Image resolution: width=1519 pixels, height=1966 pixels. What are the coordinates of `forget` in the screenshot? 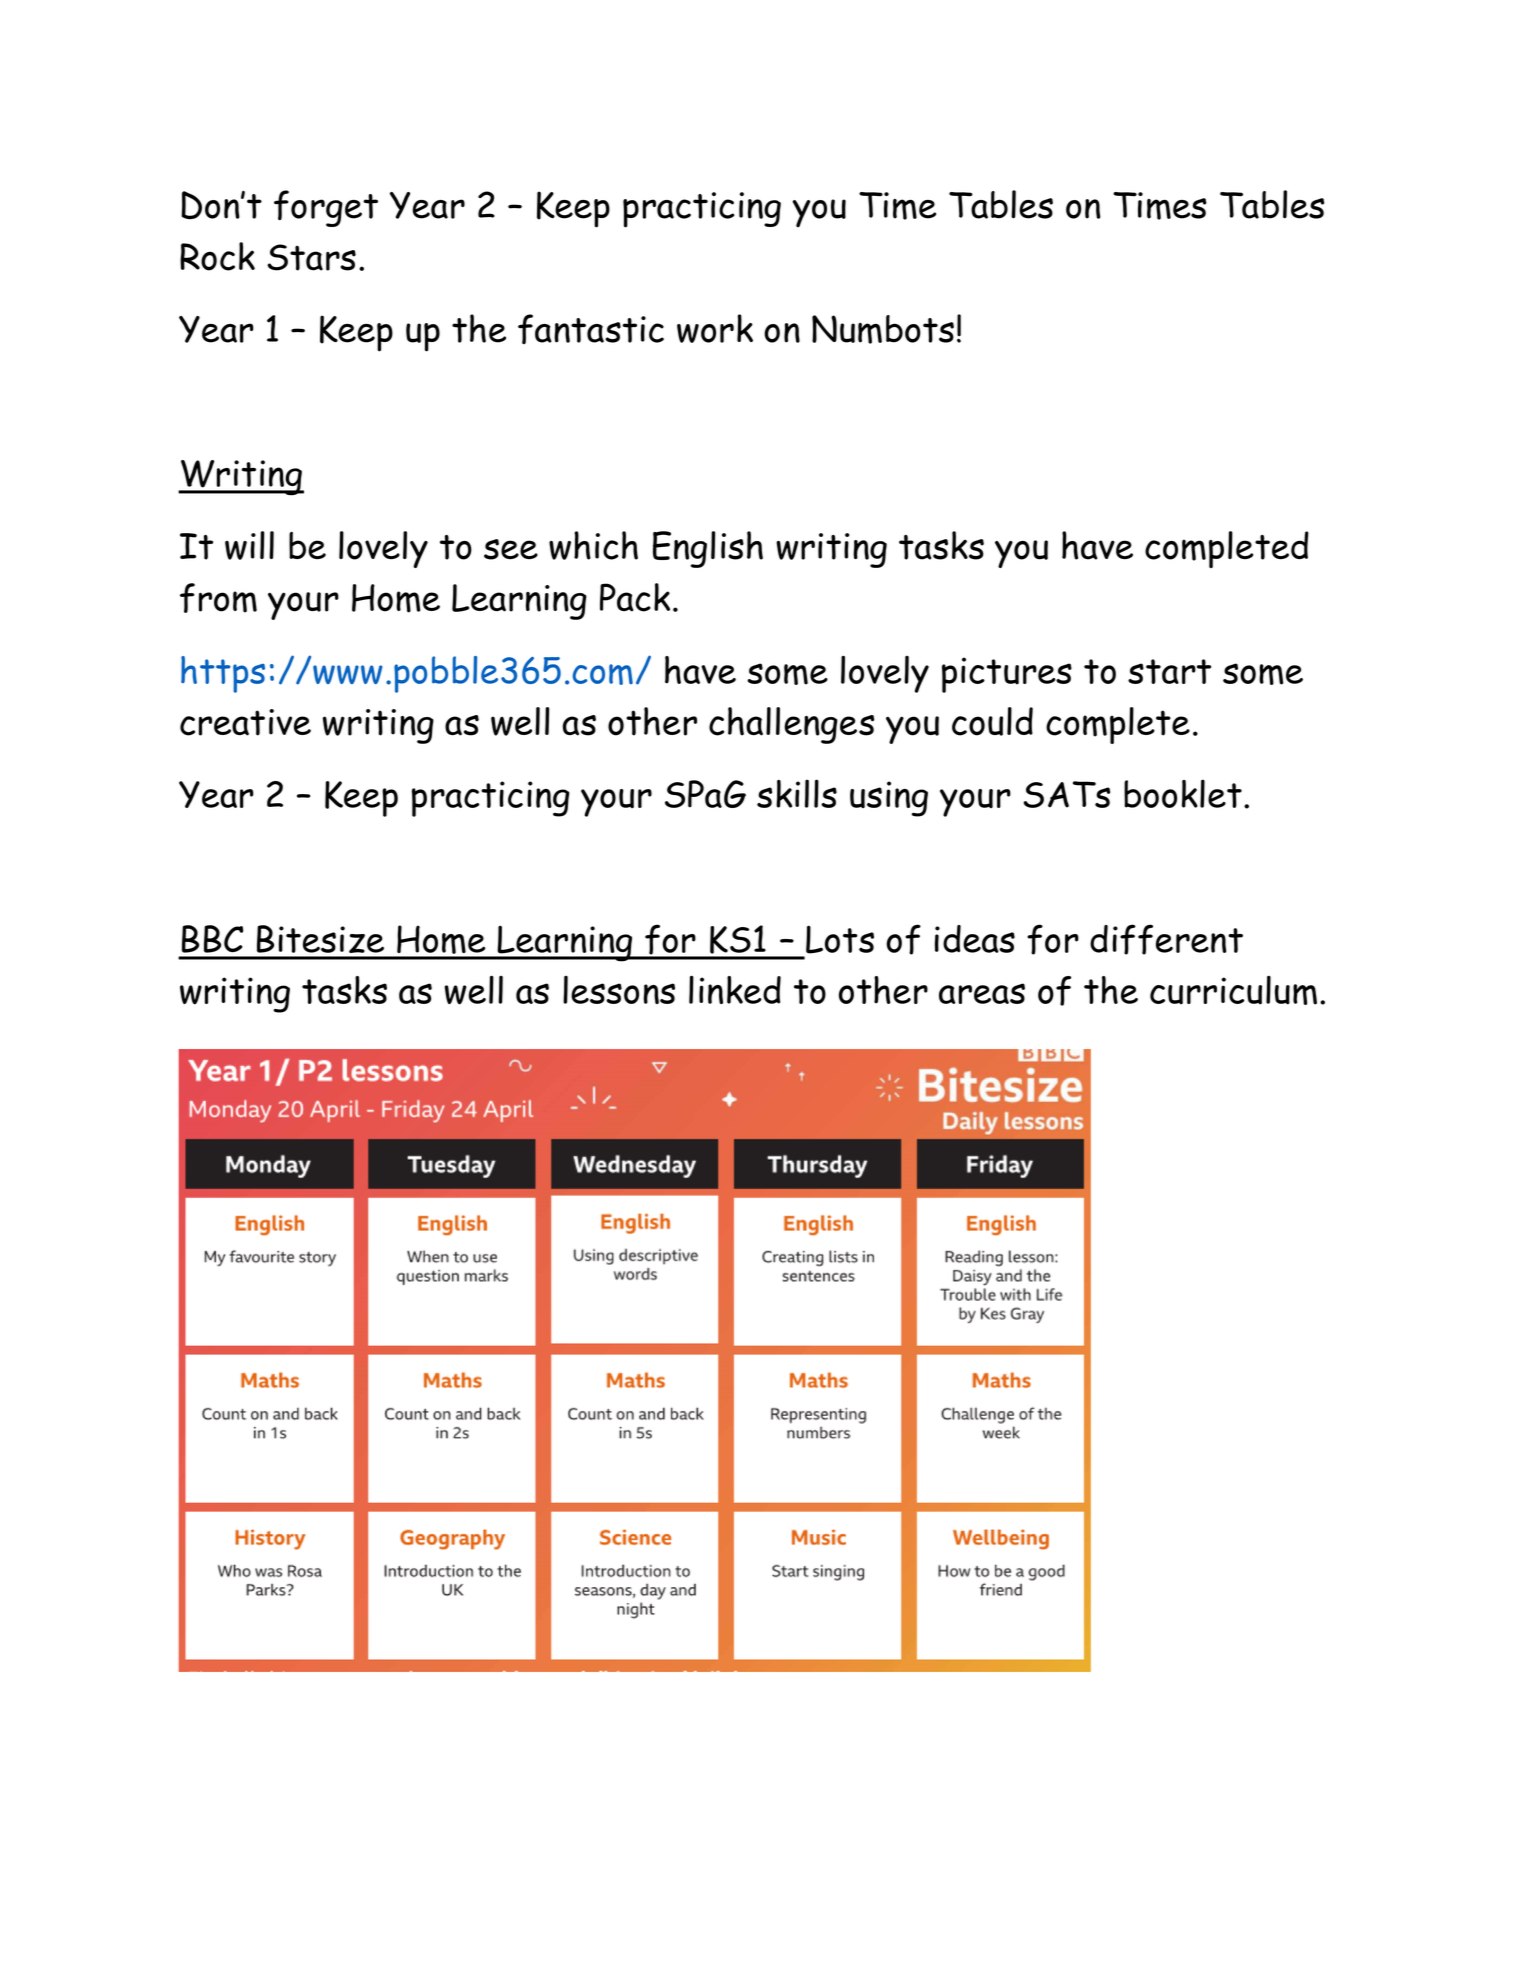 It's located at (326, 208).
